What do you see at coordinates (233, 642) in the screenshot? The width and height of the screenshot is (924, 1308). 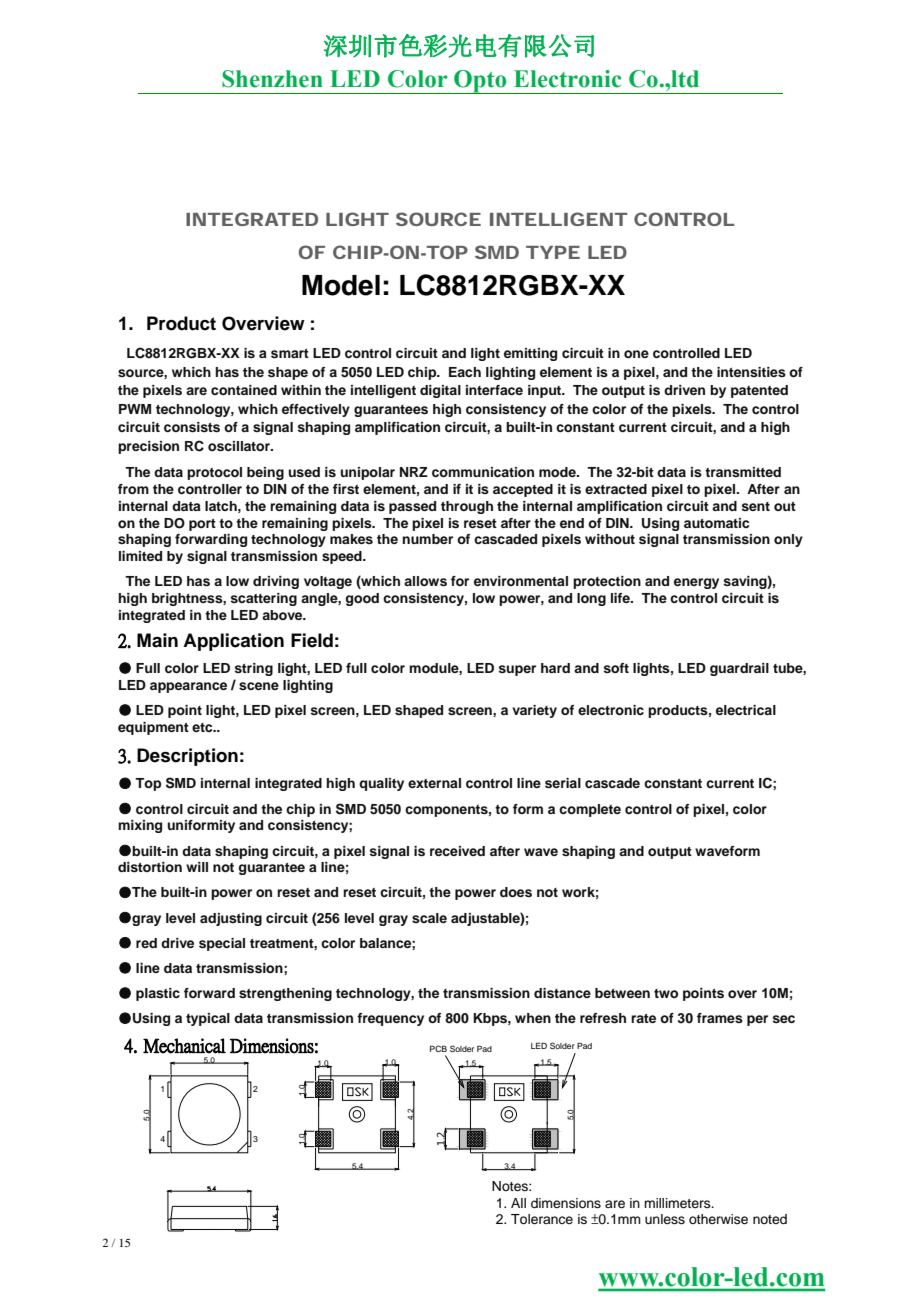 I see `Application` at bounding box center [233, 642].
